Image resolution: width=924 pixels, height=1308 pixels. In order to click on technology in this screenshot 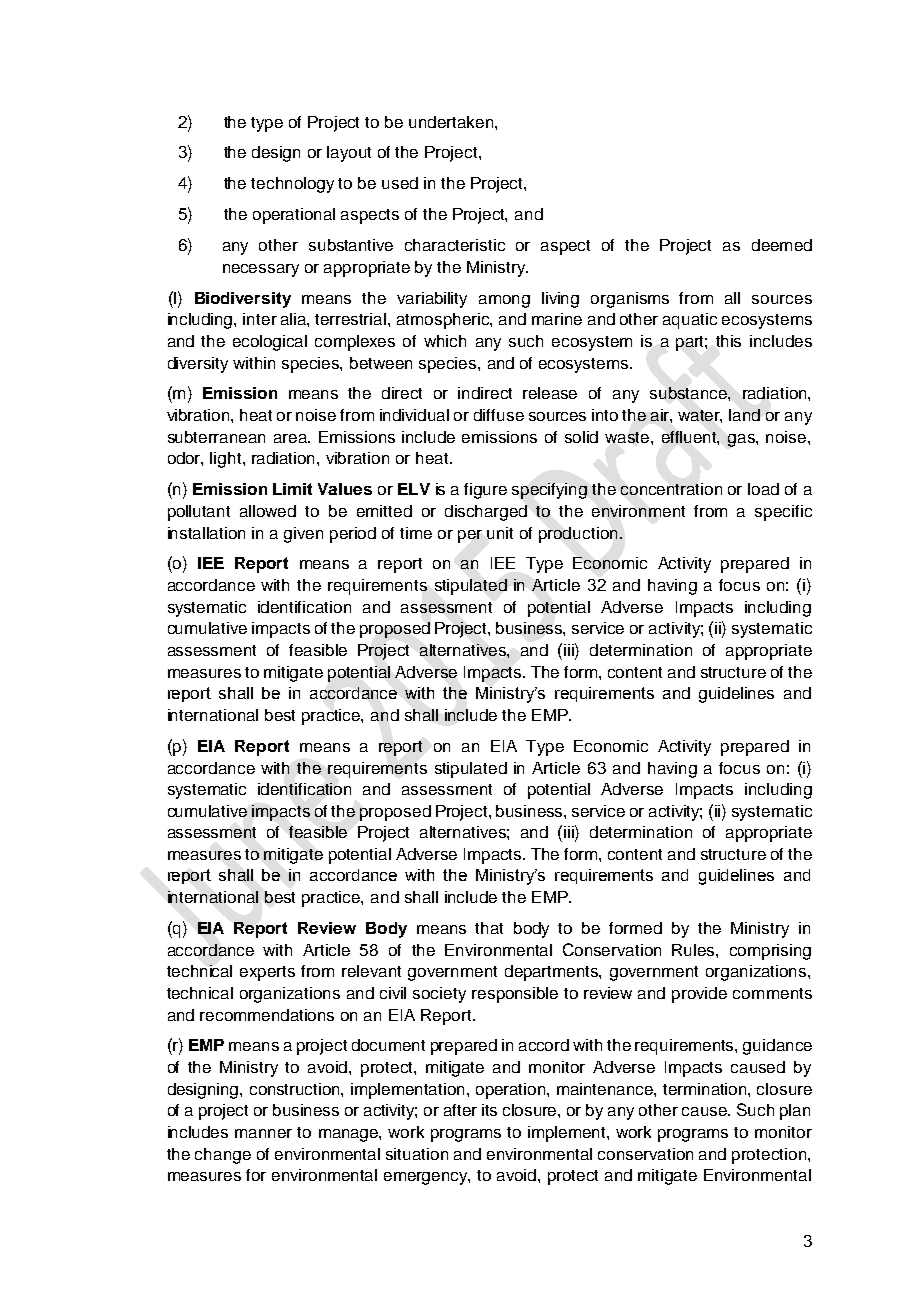, I will do `click(292, 185)`.
